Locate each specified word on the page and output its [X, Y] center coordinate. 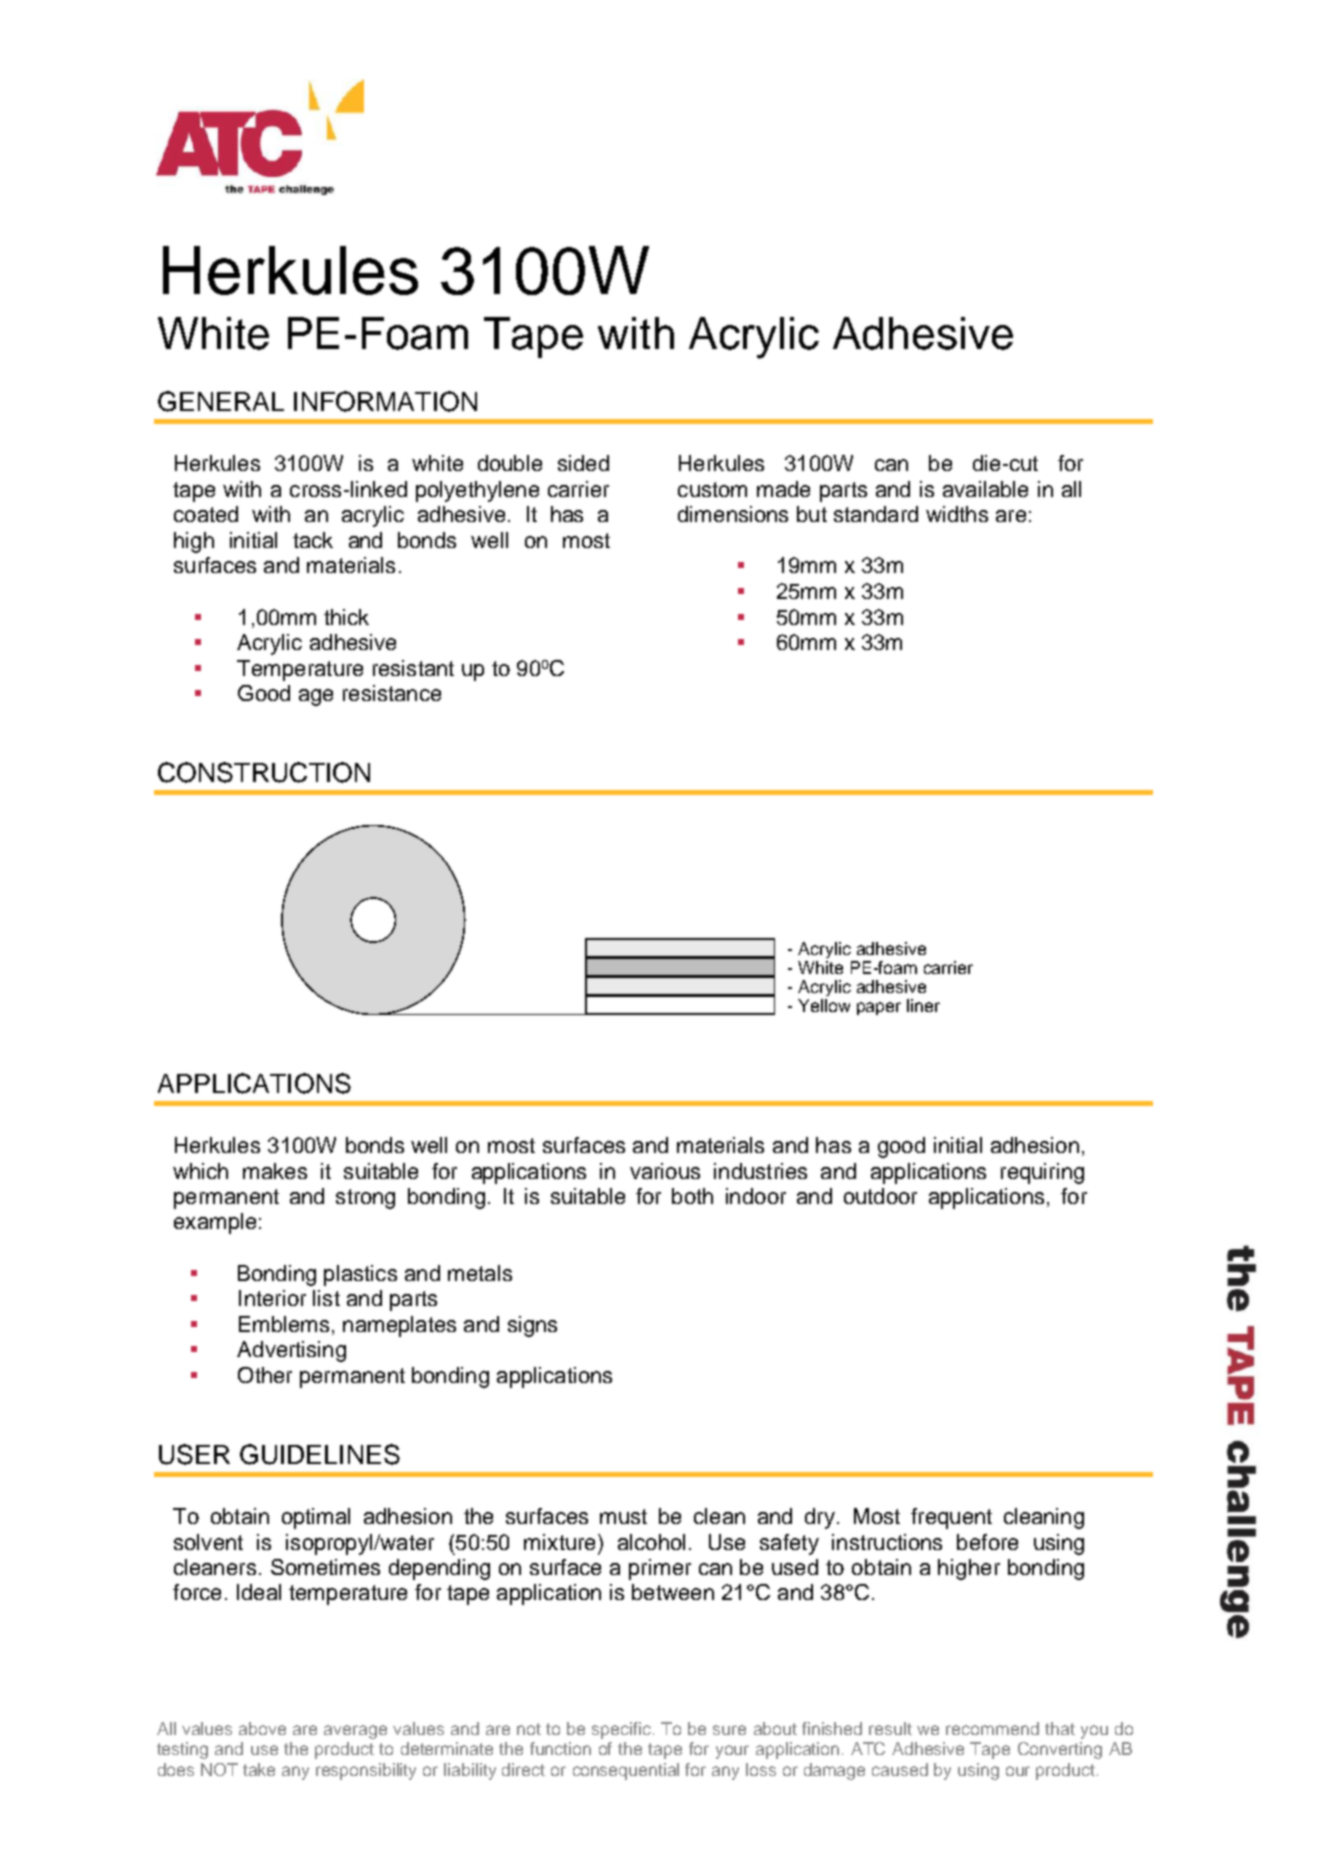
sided [583, 463]
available [985, 489]
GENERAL [221, 401]
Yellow [824, 1005]
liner [923, 1005]
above [262, 1728]
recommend [992, 1728]
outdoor [880, 1196]
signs [532, 1326]
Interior [272, 1298]
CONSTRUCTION [264, 772]
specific [621, 1730]
